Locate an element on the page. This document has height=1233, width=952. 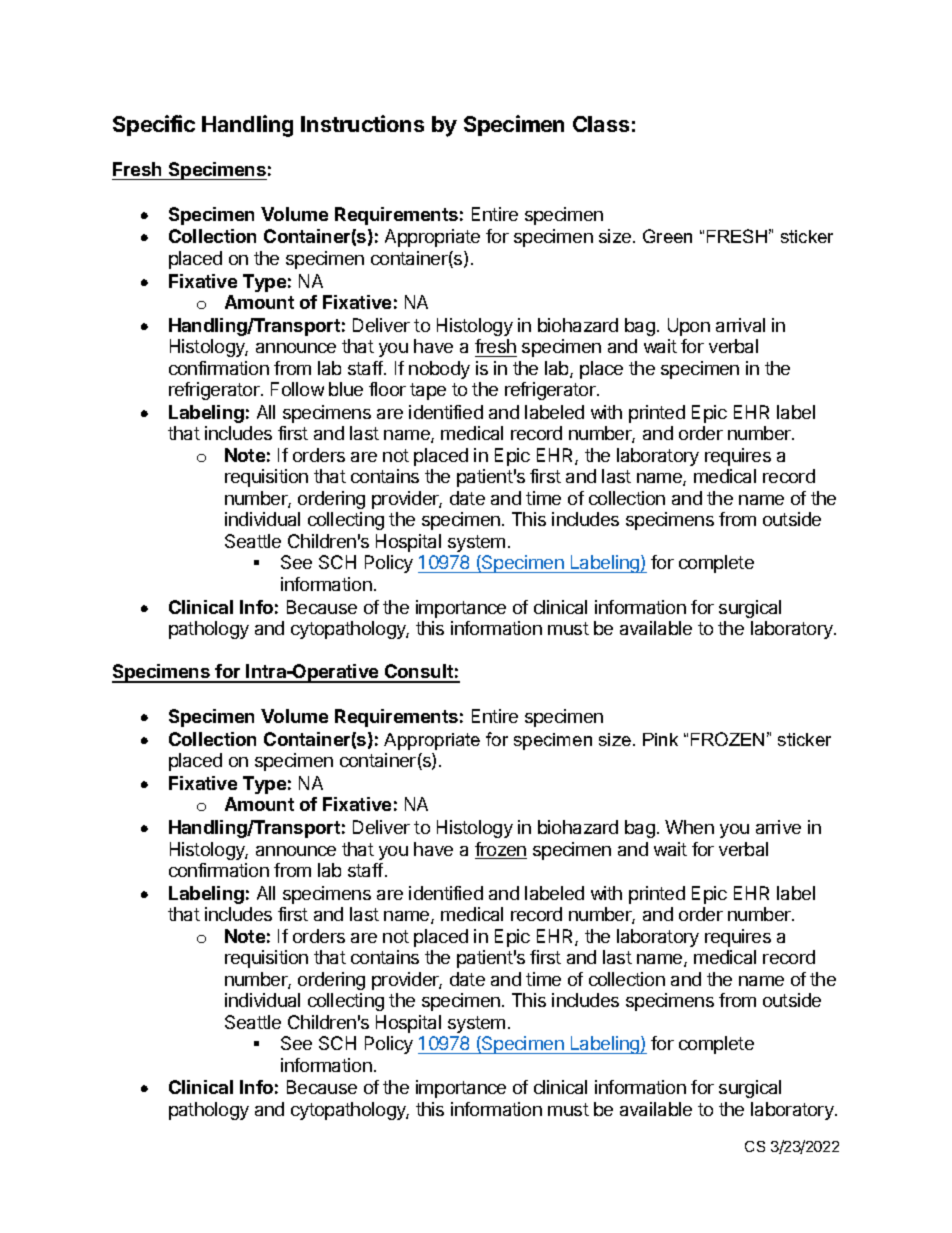
Upon is located at coordinates (689, 327).
